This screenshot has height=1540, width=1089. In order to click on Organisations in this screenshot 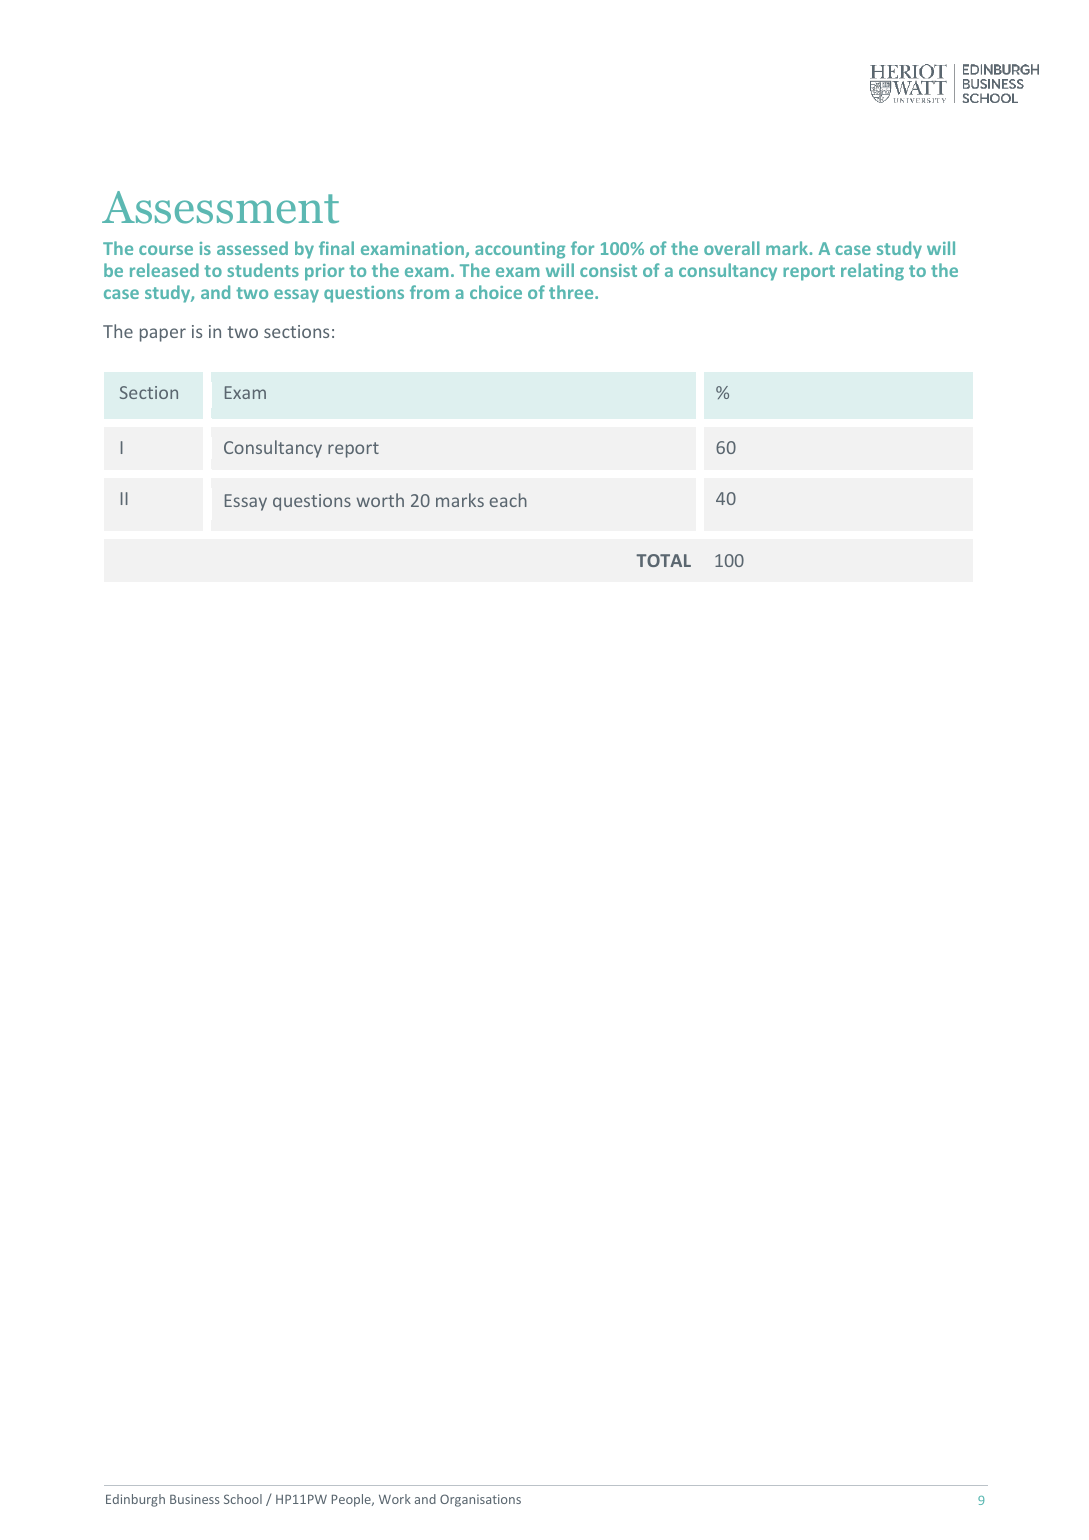, I will do `click(480, 1500)`.
